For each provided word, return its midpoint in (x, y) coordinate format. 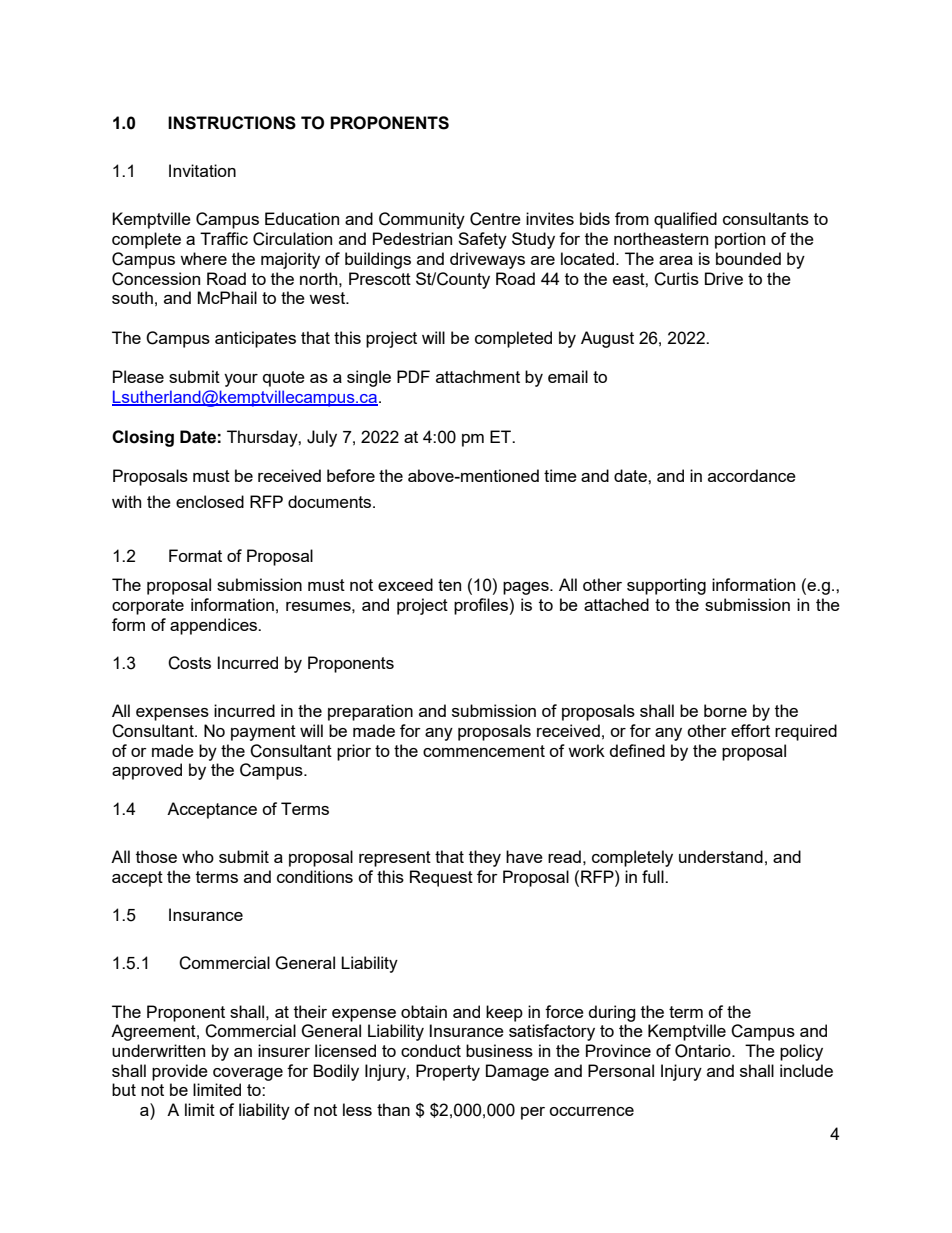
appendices (215, 626)
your (241, 380)
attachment (478, 376)
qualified (685, 220)
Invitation (202, 170)
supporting (666, 586)
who (198, 856)
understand (721, 856)
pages (527, 588)
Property (448, 1072)
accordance (752, 475)
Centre (495, 219)
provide (180, 1072)
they (485, 858)
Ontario (704, 1051)
